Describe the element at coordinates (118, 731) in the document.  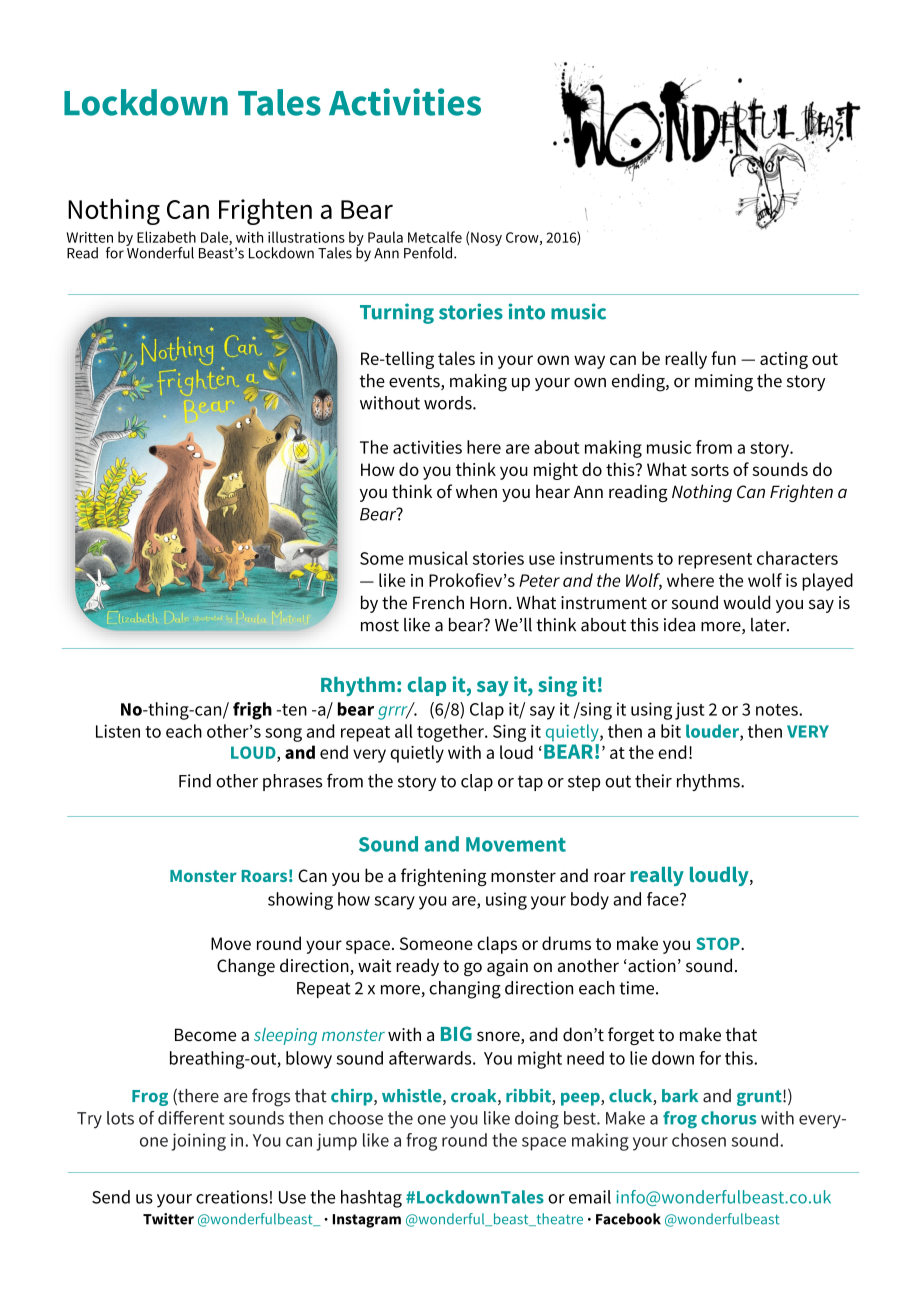
I see `Listen` at that location.
